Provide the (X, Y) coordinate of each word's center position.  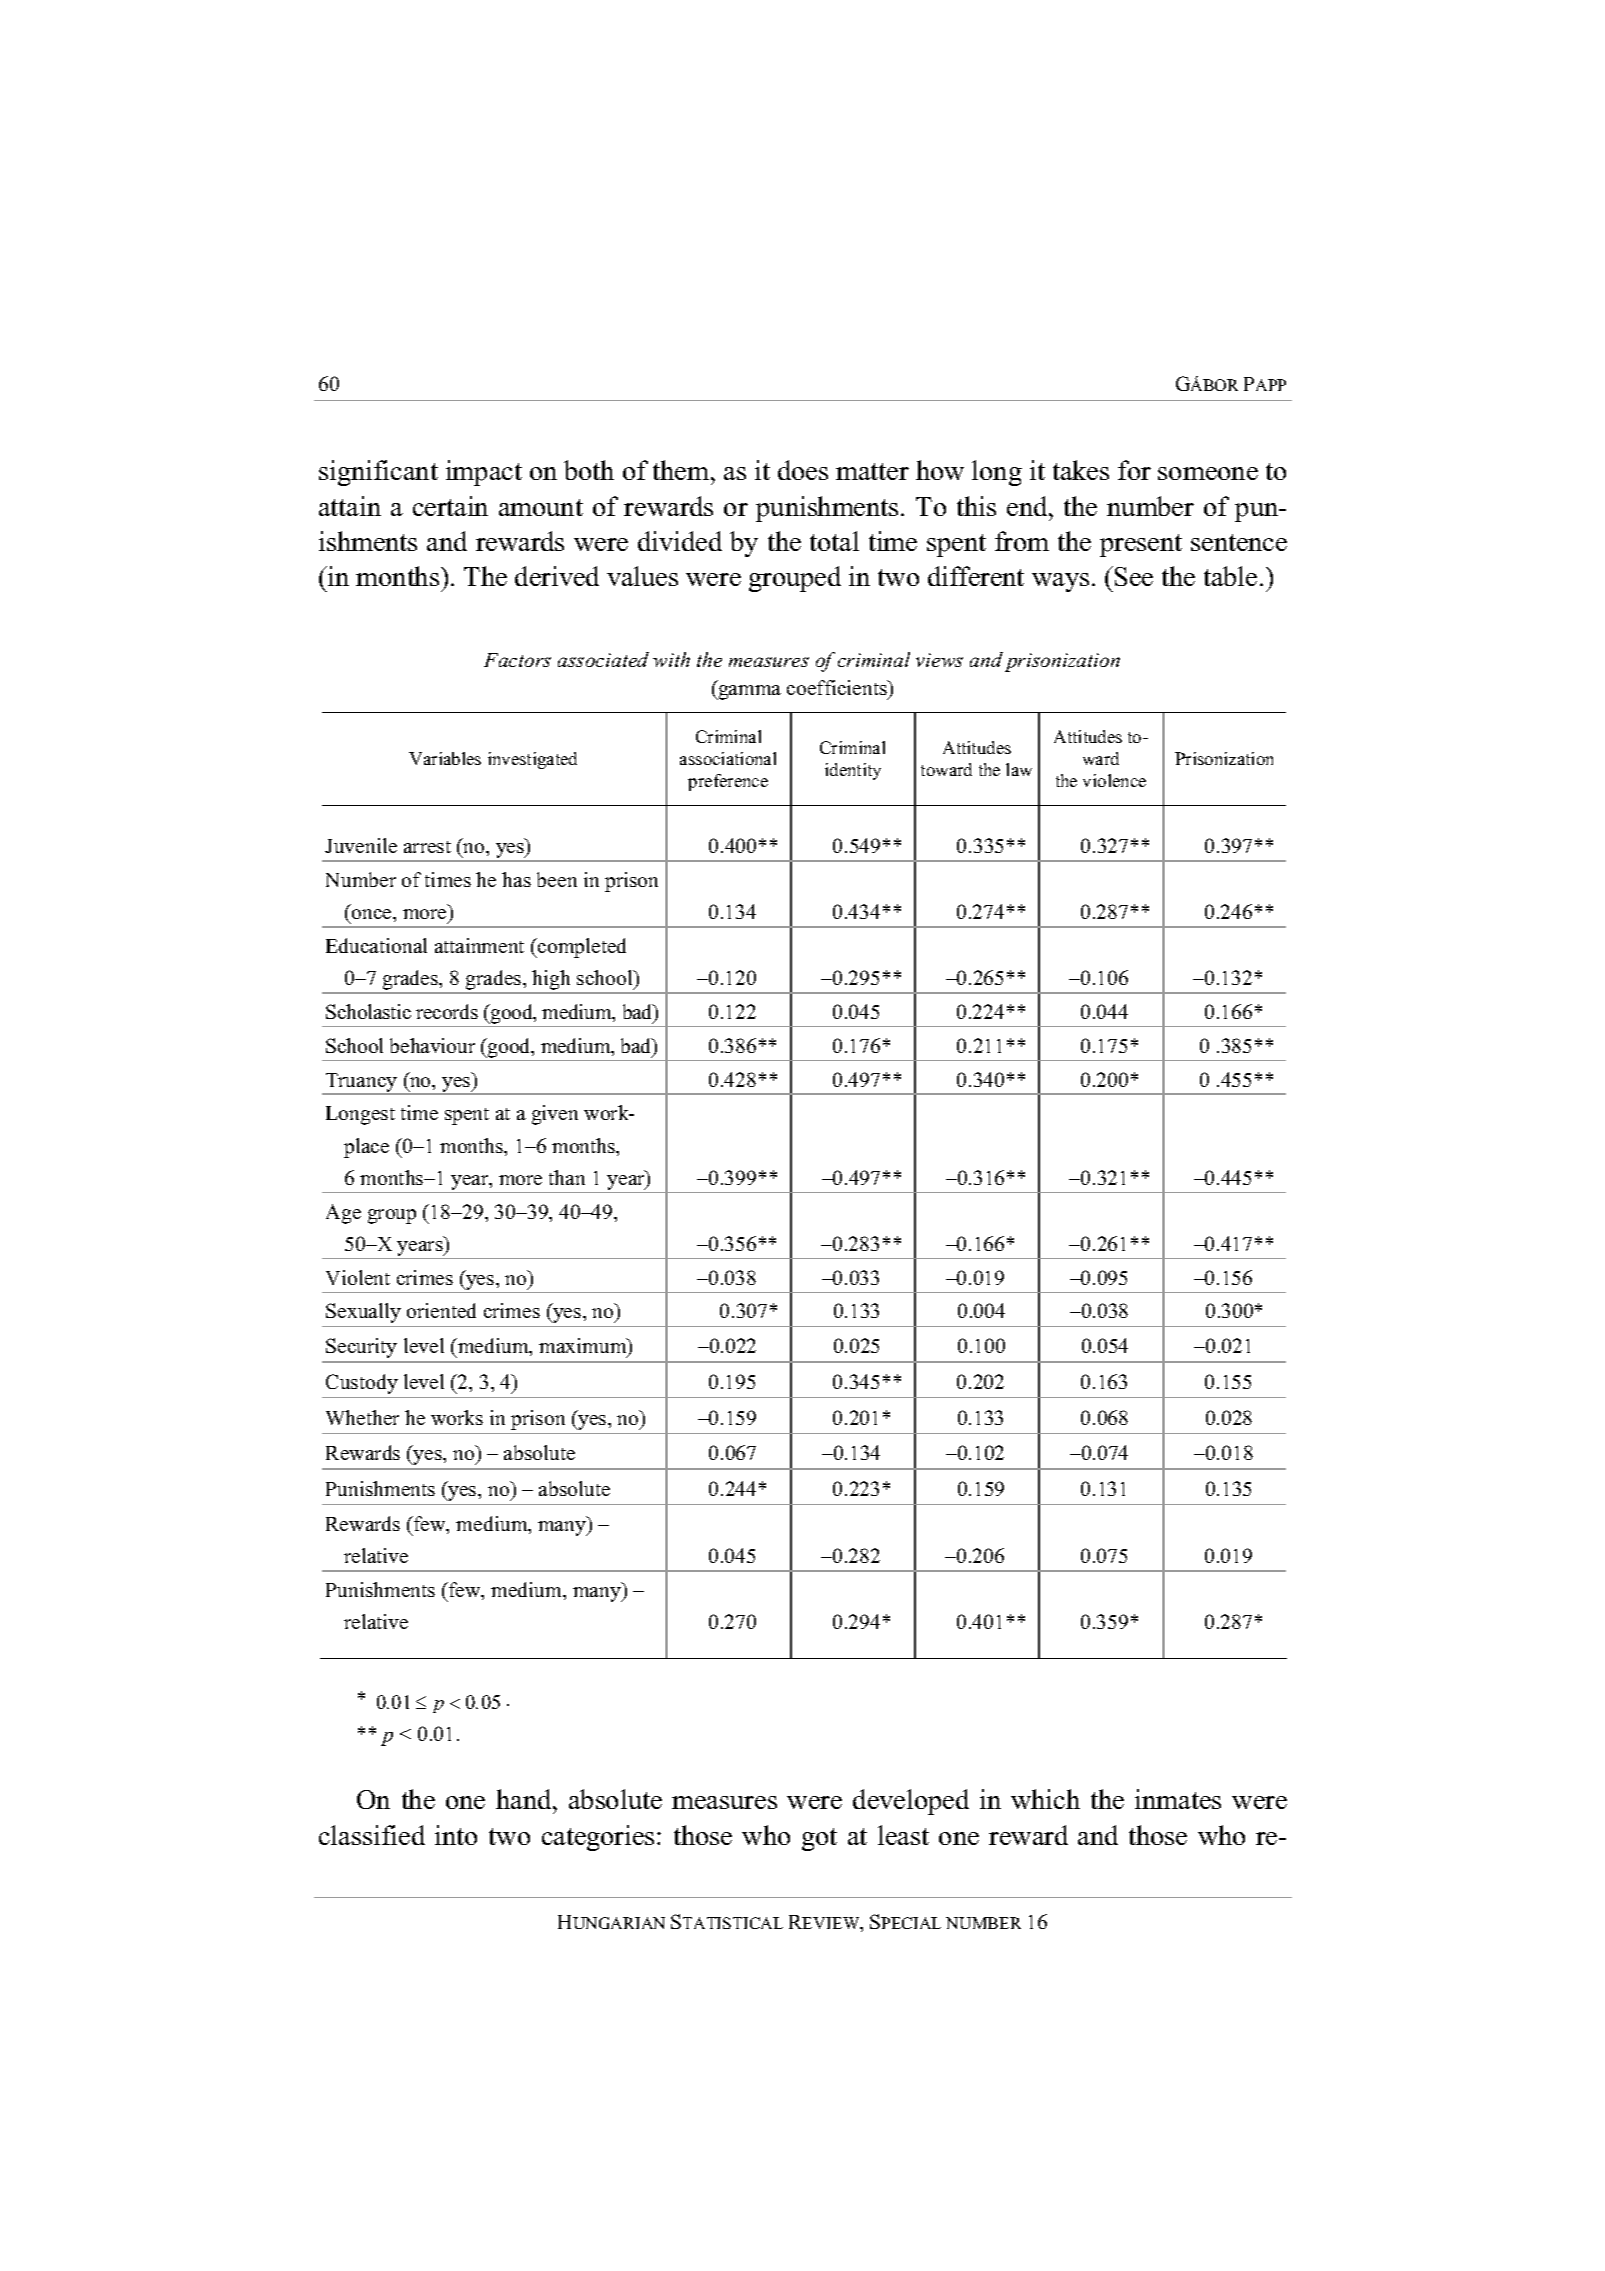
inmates (1178, 1799)
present (1141, 545)
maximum (584, 1347)
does (803, 470)
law (1019, 769)
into (456, 1835)
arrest (427, 847)
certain (450, 506)
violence (1114, 780)
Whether (362, 1417)
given (555, 1115)
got (819, 1839)
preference (728, 782)
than (567, 1177)
